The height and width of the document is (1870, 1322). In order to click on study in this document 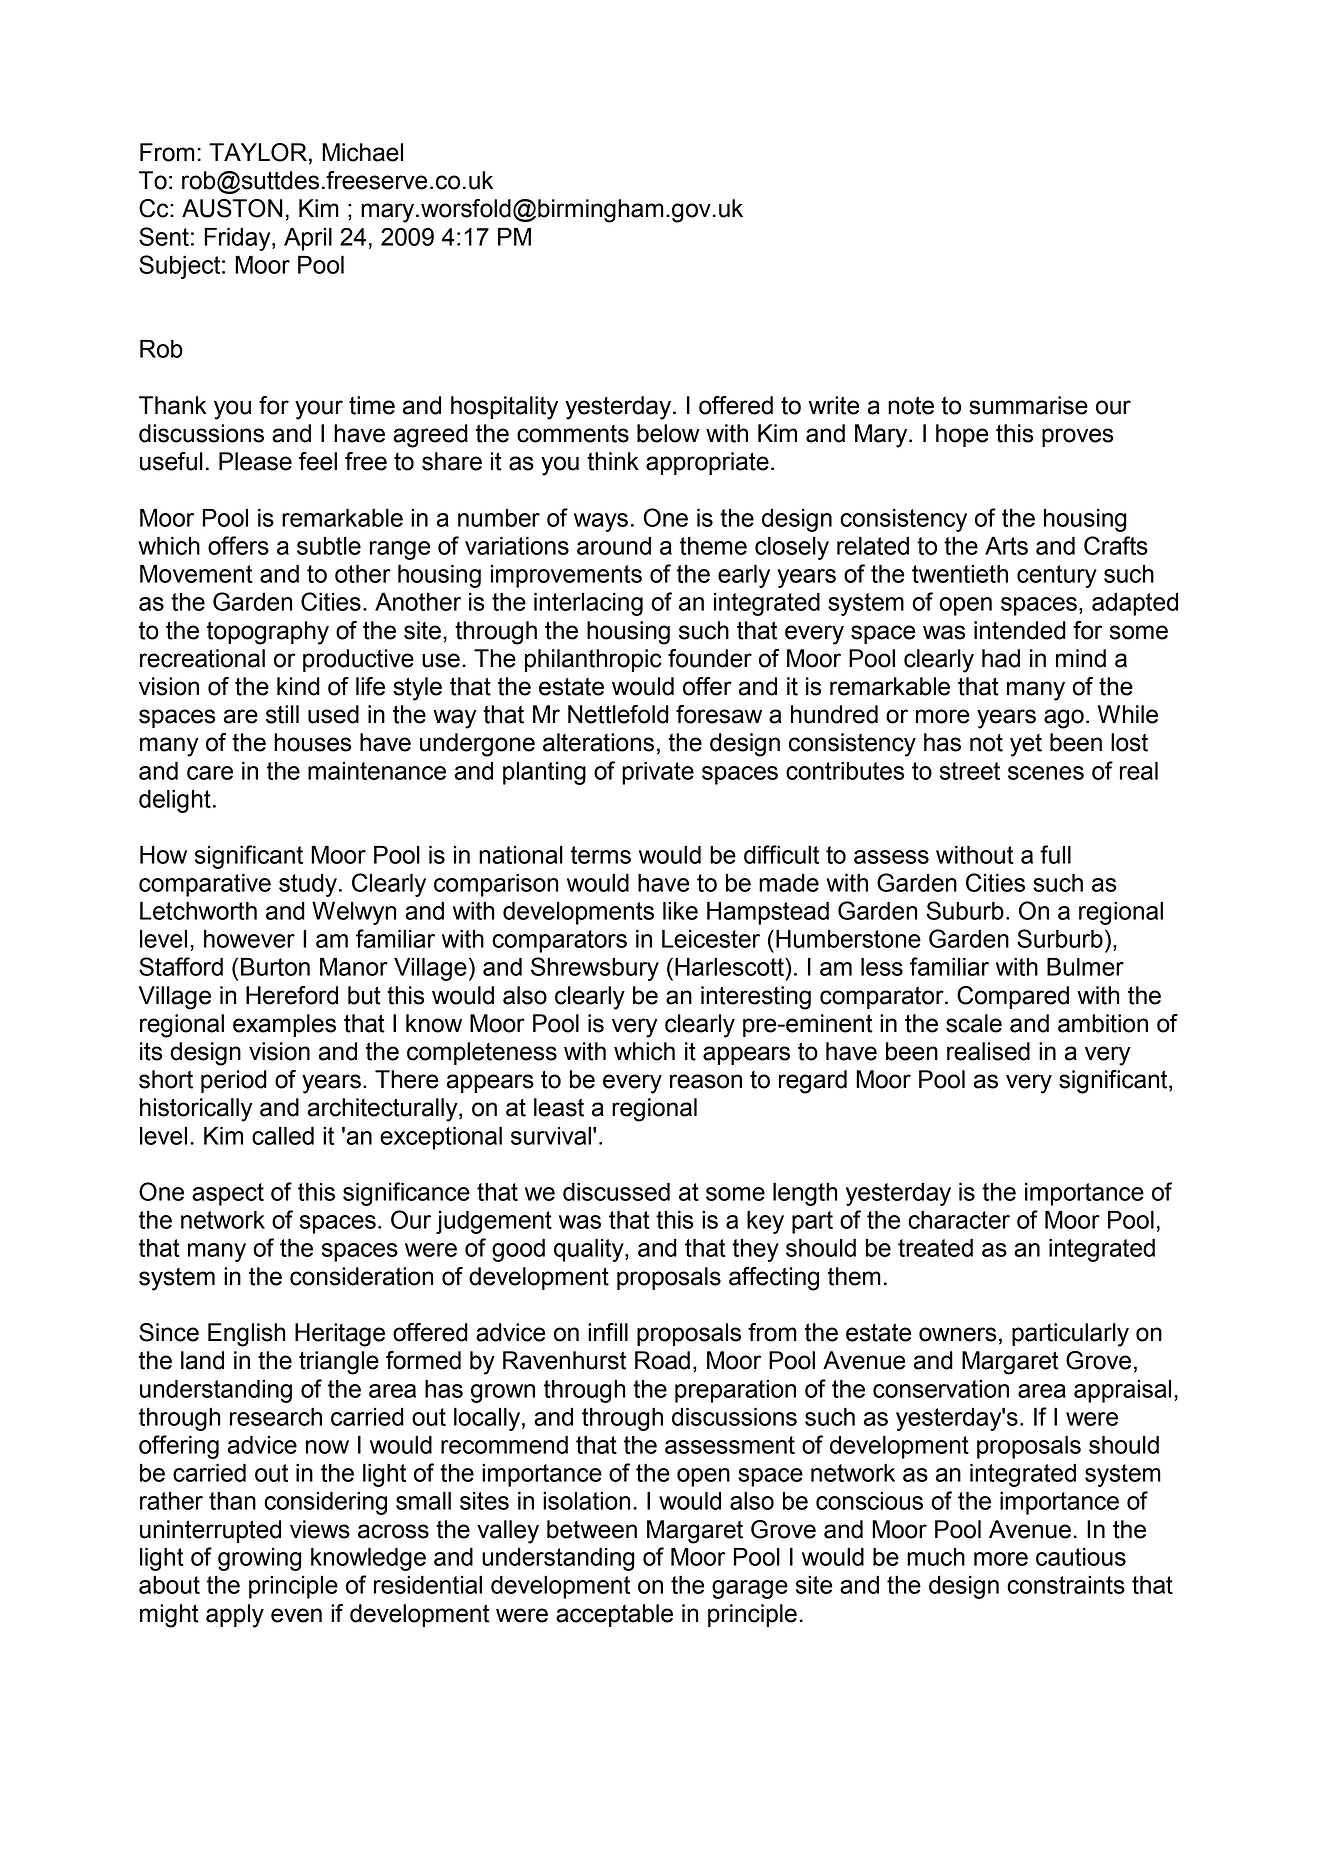, I will do `click(308, 885)`.
